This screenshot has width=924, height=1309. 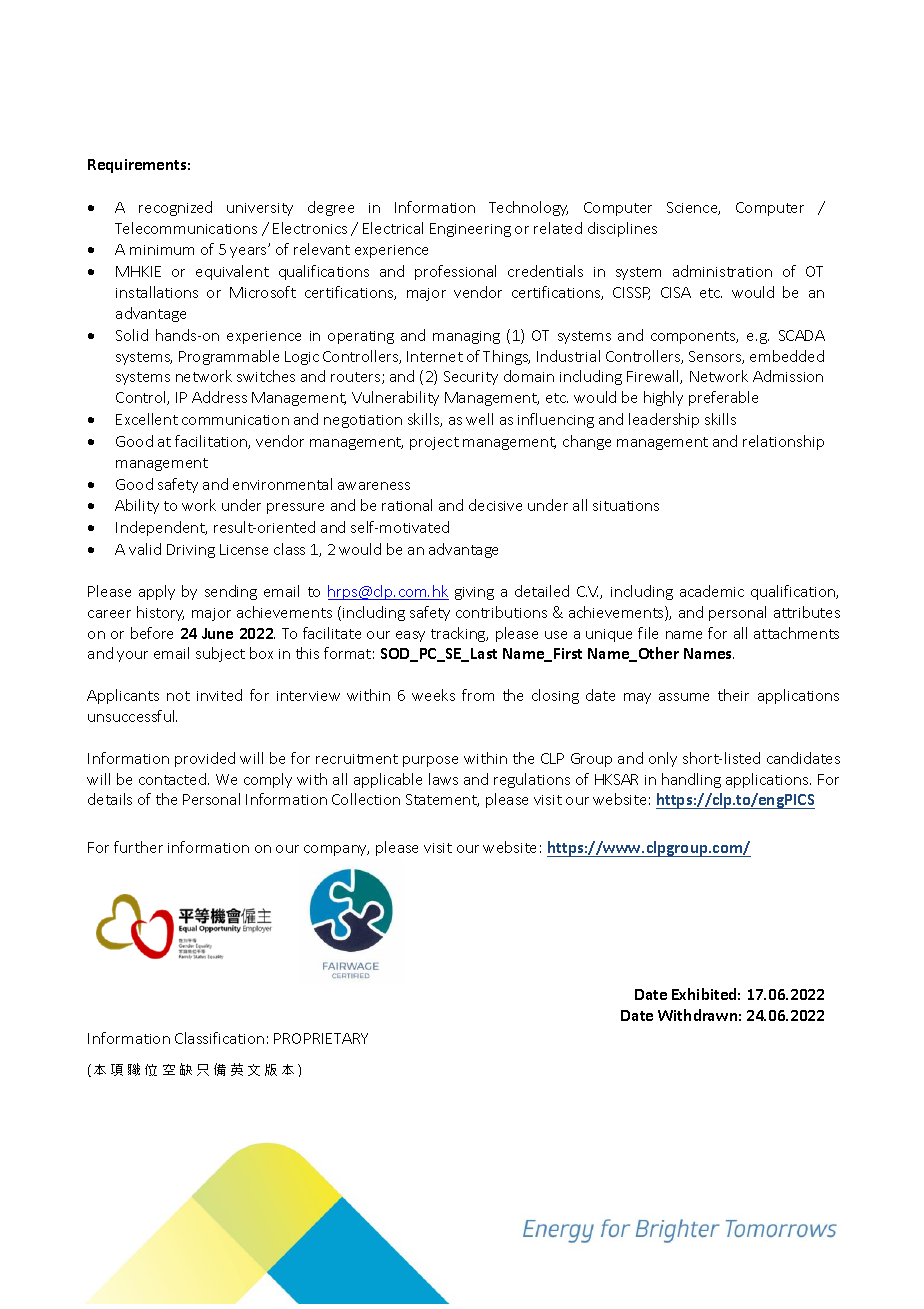 I want to click on handling, so click(x=691, y=780).
